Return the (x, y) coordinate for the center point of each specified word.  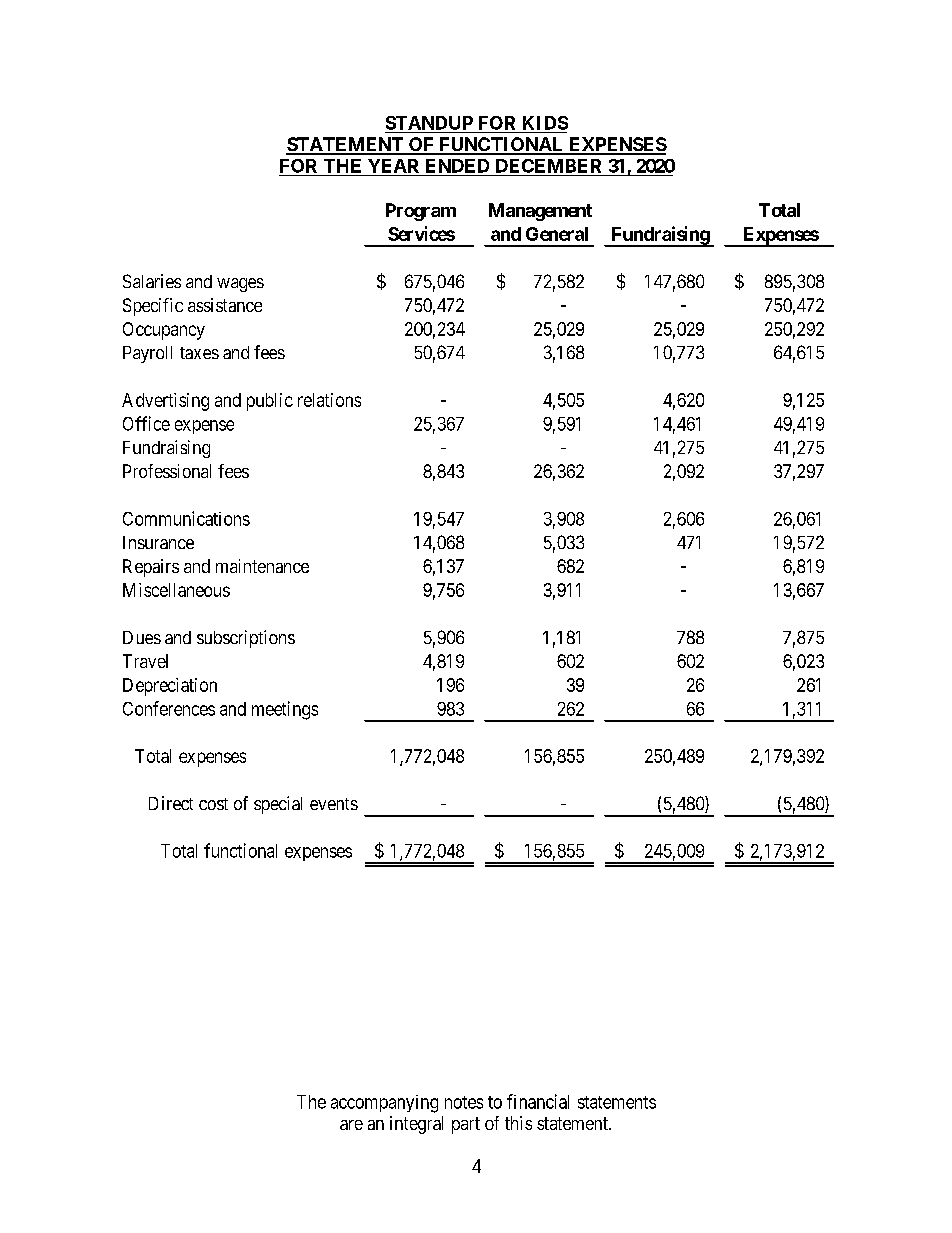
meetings (285, 710)
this (518, 1123)
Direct (171, 803)
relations (329, 400)
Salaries (152, 281)
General (557, 234)
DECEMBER (548, 166)
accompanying (384, 1104)
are (351, 1125)
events (334, 804)
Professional (167, 471)
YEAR (393, 166)
